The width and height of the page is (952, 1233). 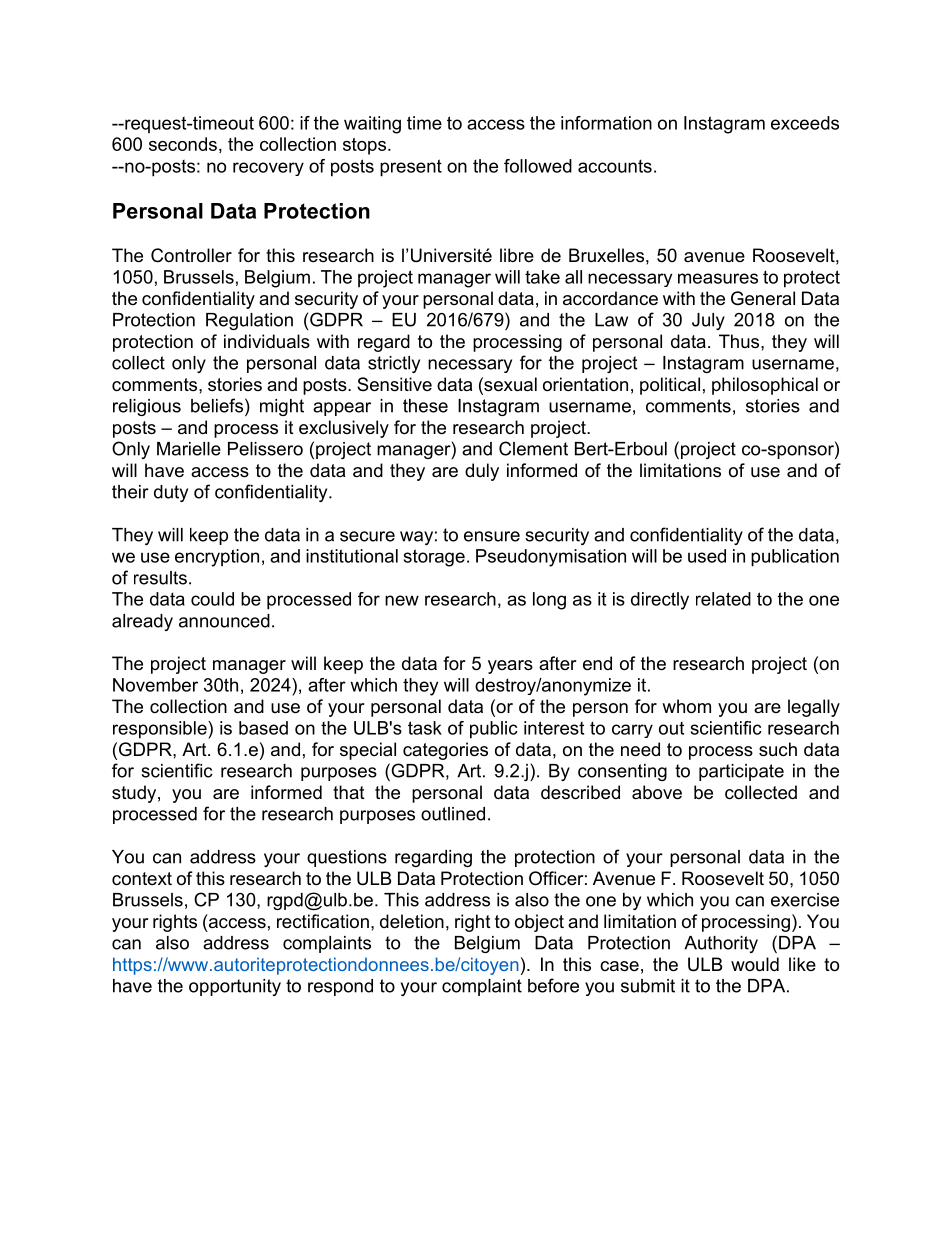 What do you see at coordinates (394, 364) in the page?
I see `strictly` at bounding box center [394, 364].
